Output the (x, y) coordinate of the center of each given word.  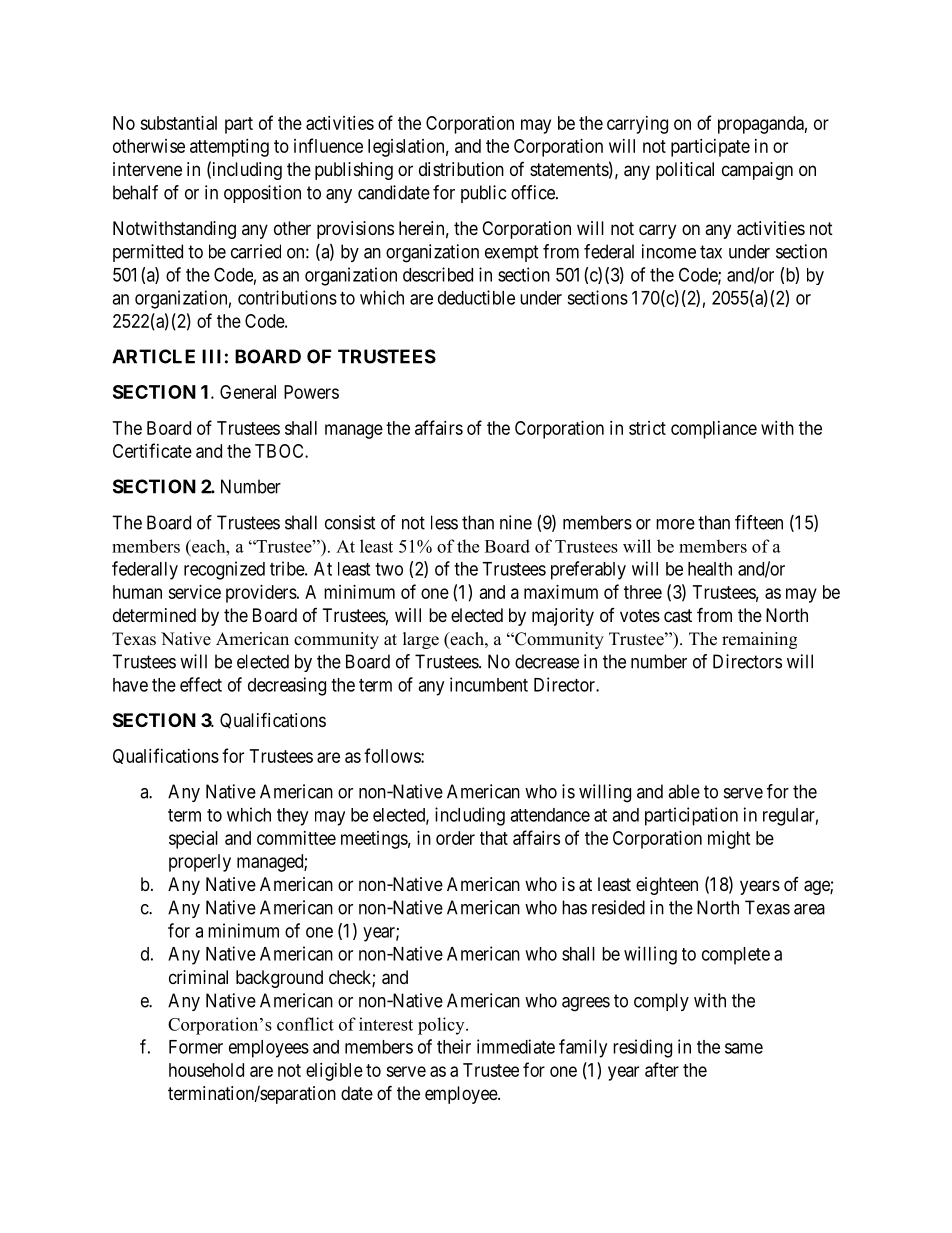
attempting (229, 148)
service (194, 592)
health (710, 569)
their (454, 1046)
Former (196, 1047)
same (744, 1048)
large (421, 640)
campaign (757, 171)
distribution (461, 169)
